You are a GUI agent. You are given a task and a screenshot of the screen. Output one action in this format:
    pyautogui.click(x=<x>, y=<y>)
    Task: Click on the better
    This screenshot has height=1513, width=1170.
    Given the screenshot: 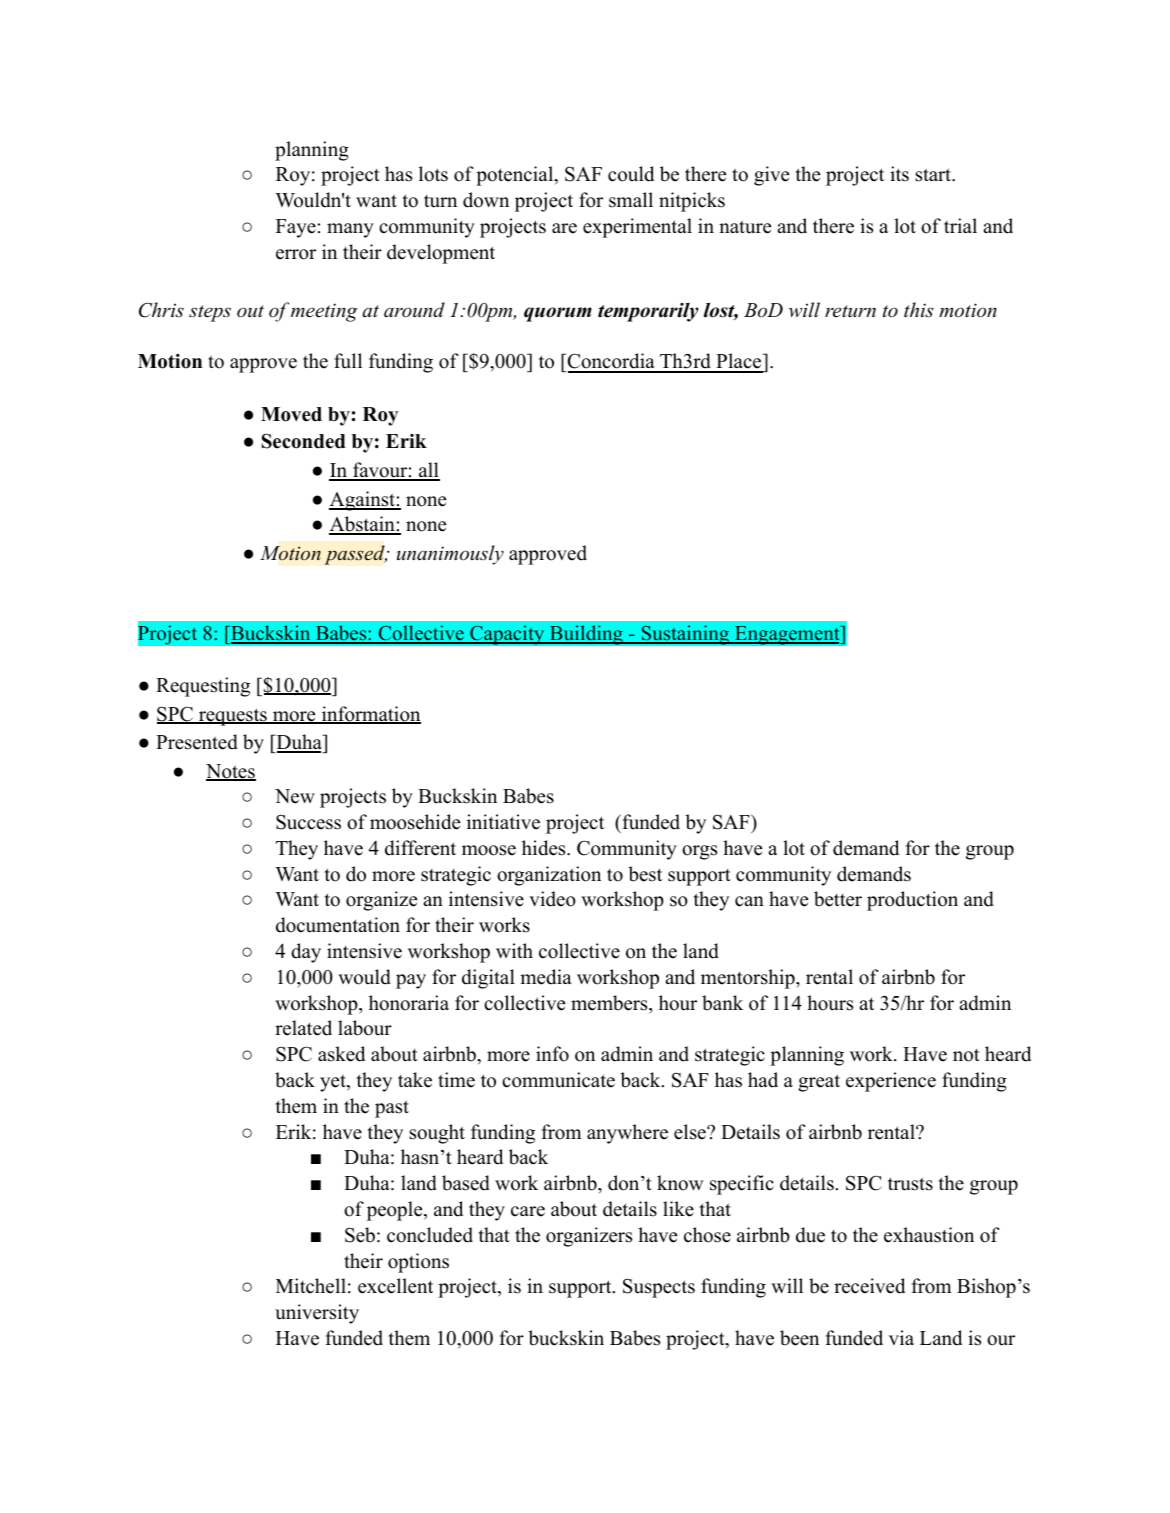 What is the action you would take?
    pyautogui.click(x=838, y=899)
